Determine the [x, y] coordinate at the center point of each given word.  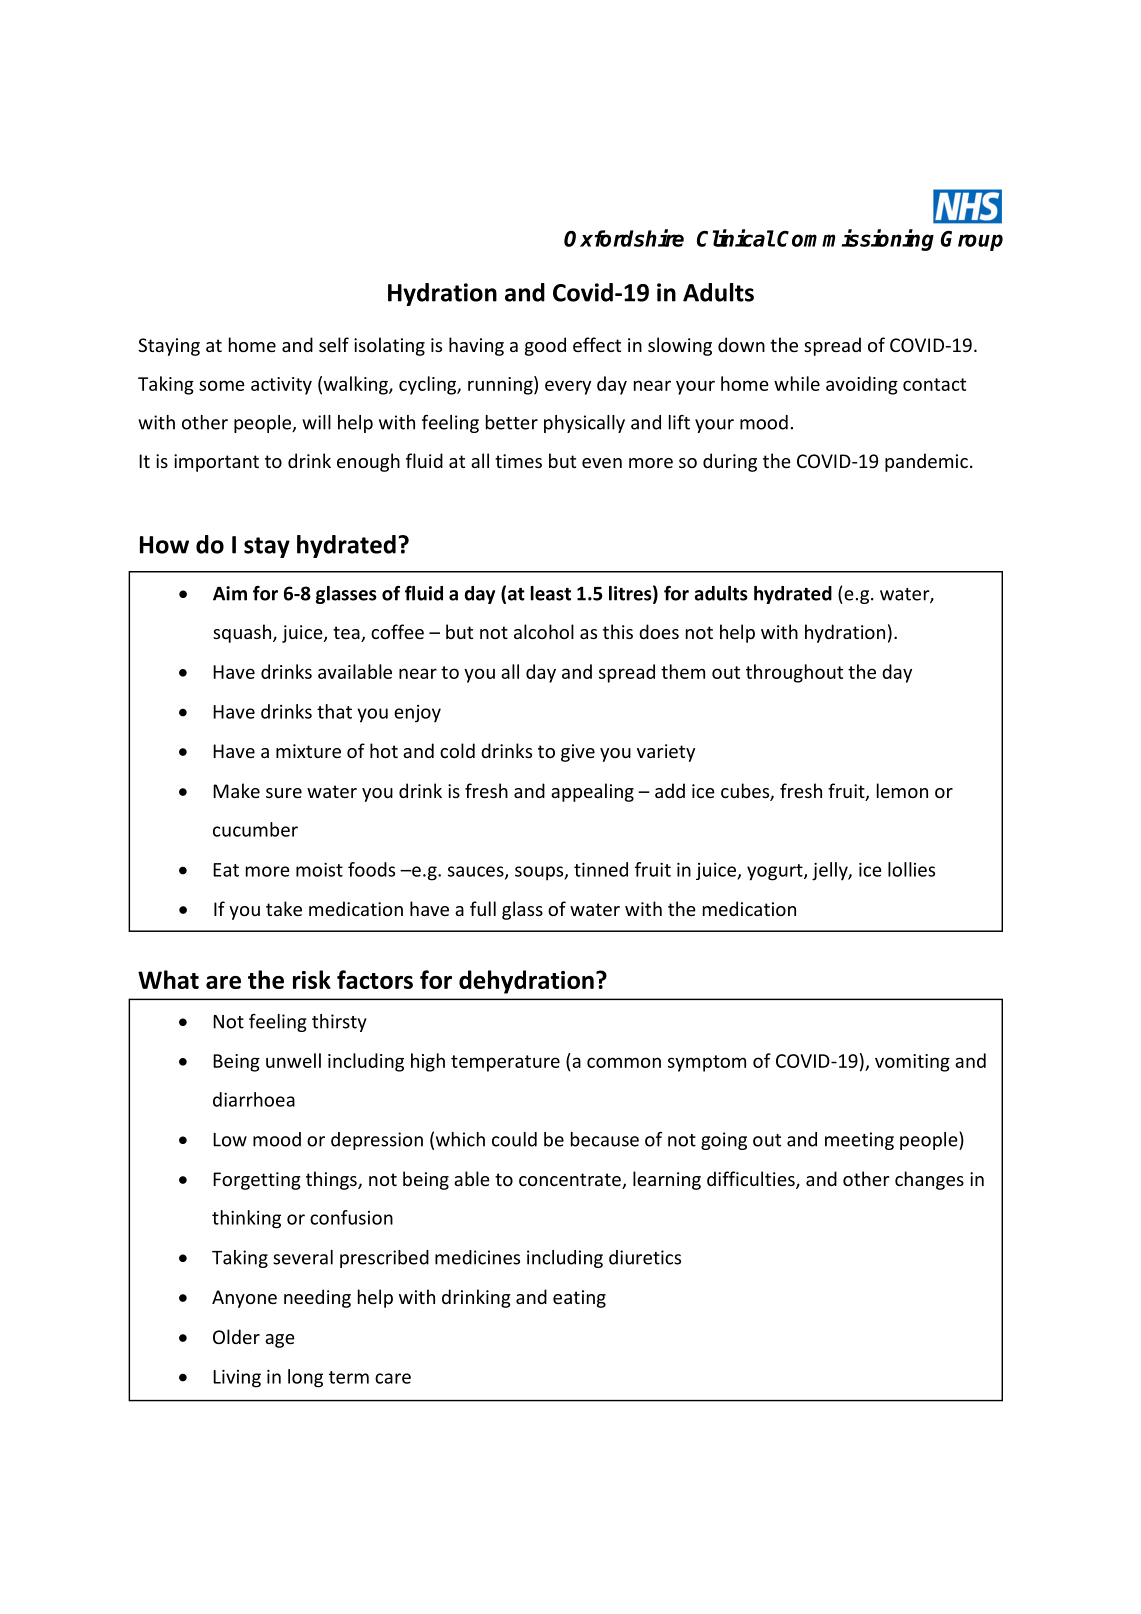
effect [597, 344]
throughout [794, 673]
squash [243, 633]
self [334, 344]
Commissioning [855, 240]
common [624, 1062]
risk [312, 979]
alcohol [544, 631]
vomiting [912, 1063]
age [280, 1341]
